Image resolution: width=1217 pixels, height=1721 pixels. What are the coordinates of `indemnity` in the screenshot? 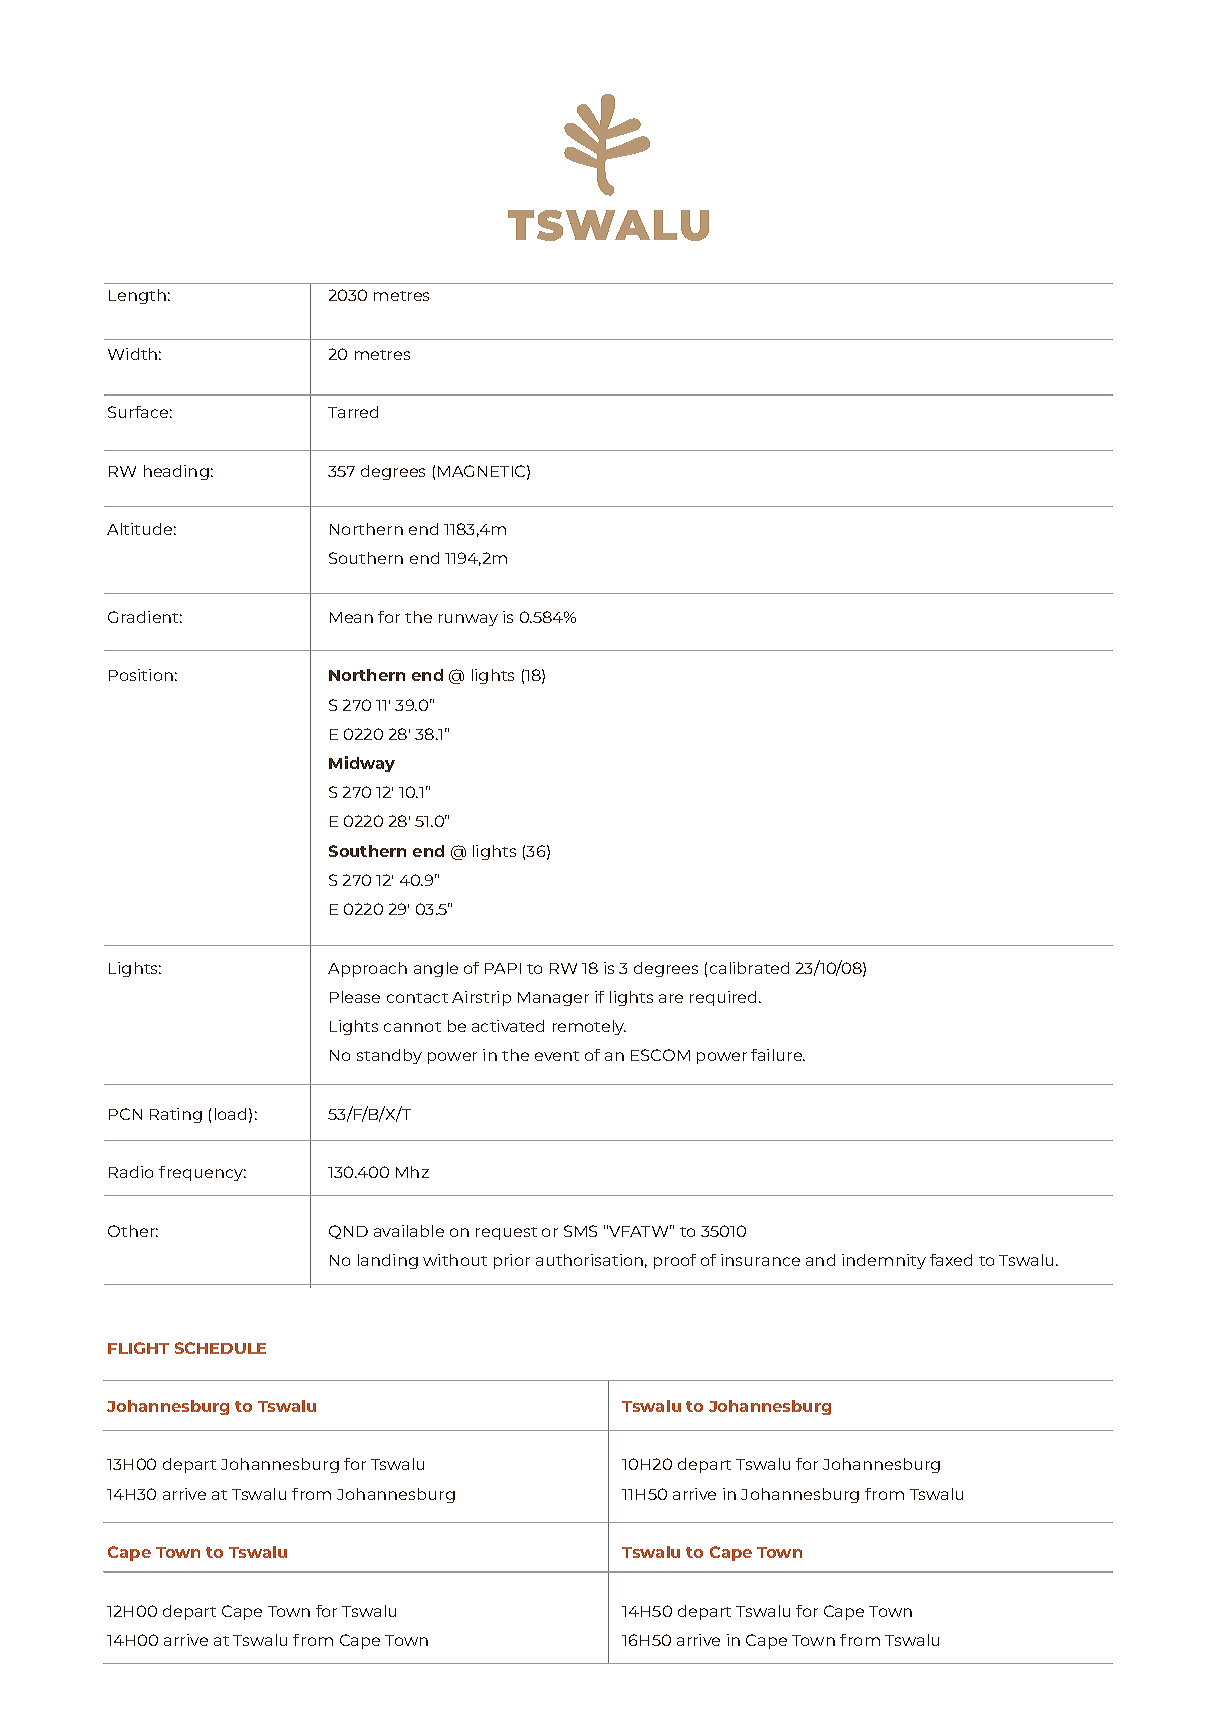 It's located at (884, 1261).
